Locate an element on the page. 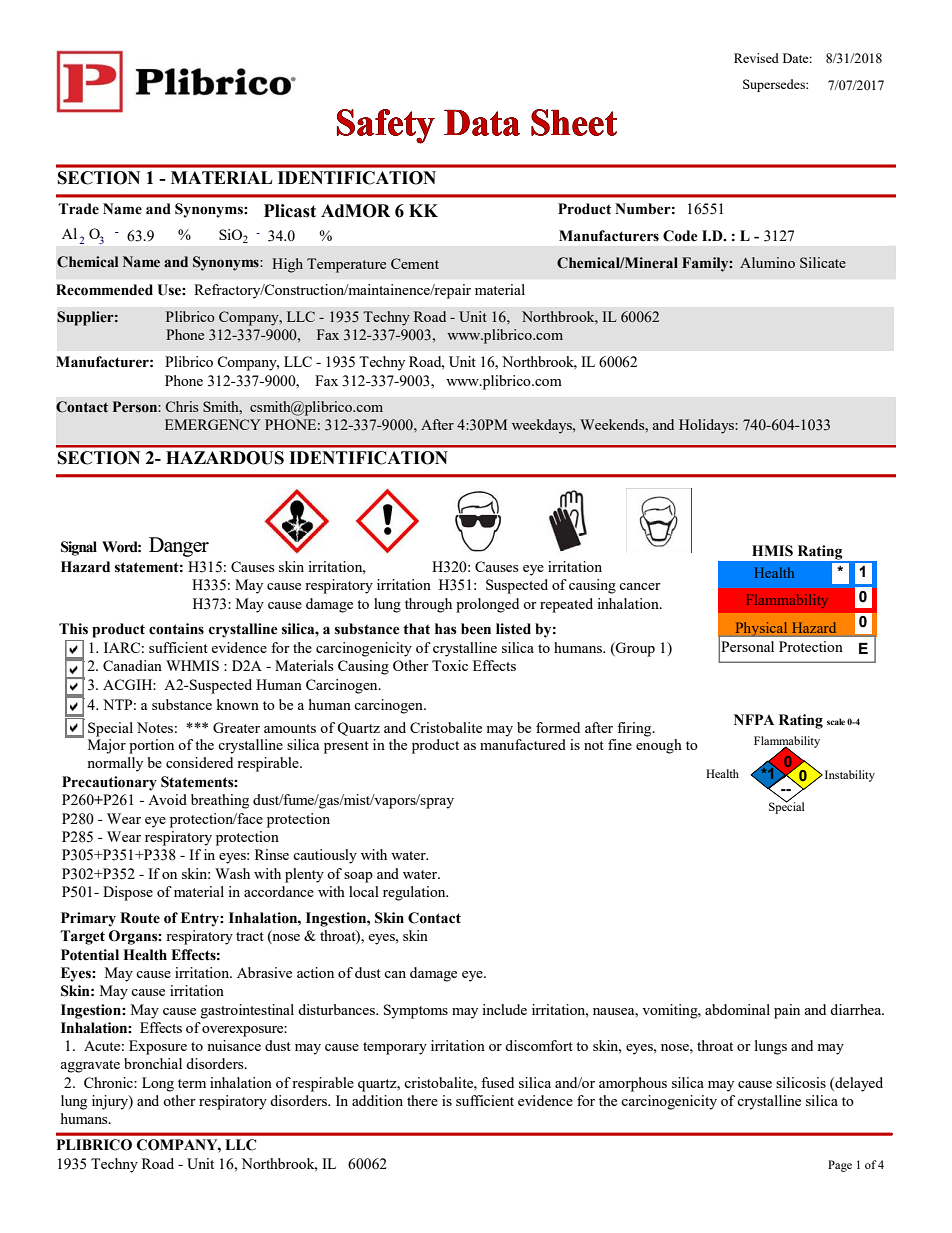  Supersedes is located at coordinates (775, 85).
